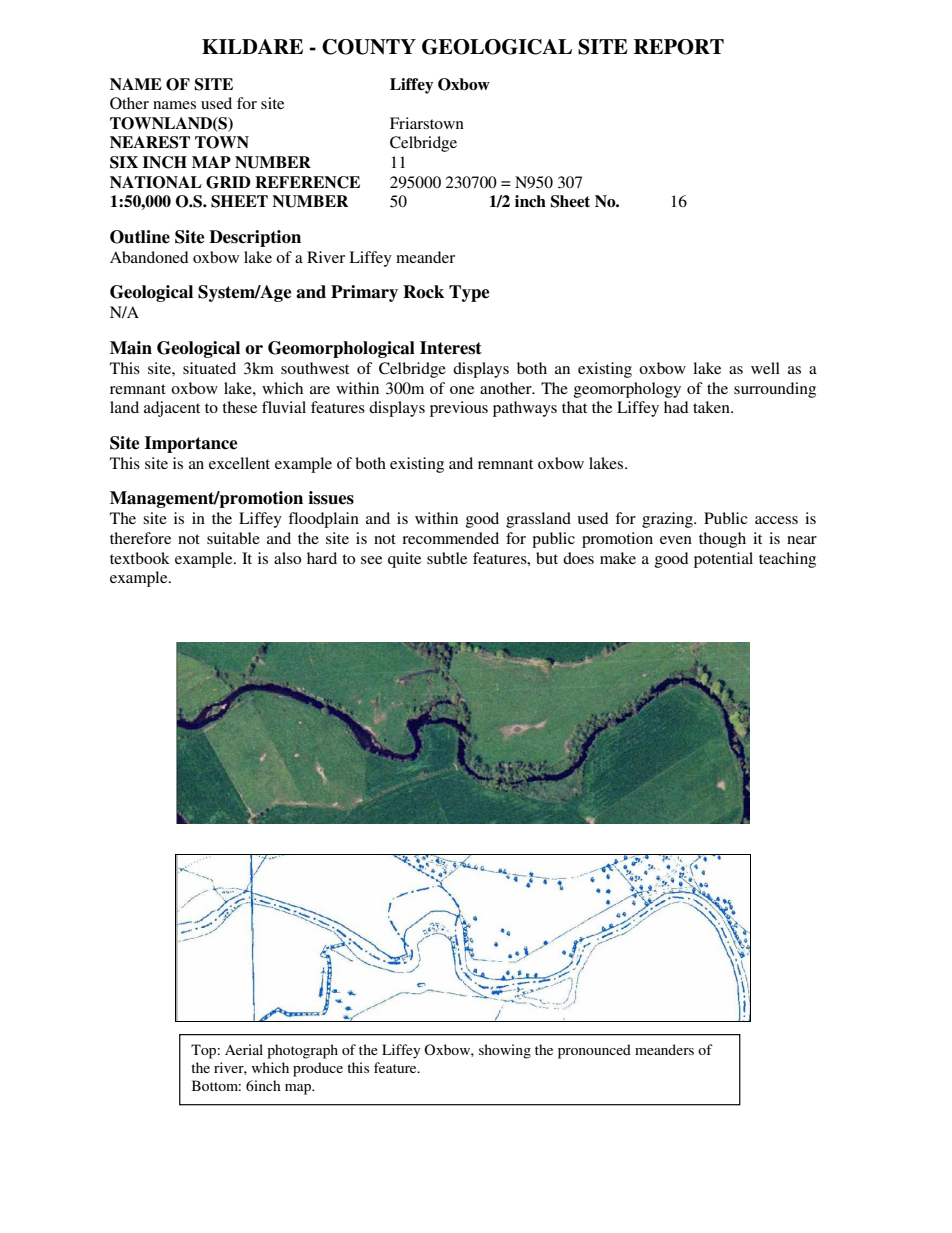 Image resolution: width=952 pixels, height=1233 pixels. Describe the element at coordinates (787, 560) in the image. I see `teaching` at that location.
